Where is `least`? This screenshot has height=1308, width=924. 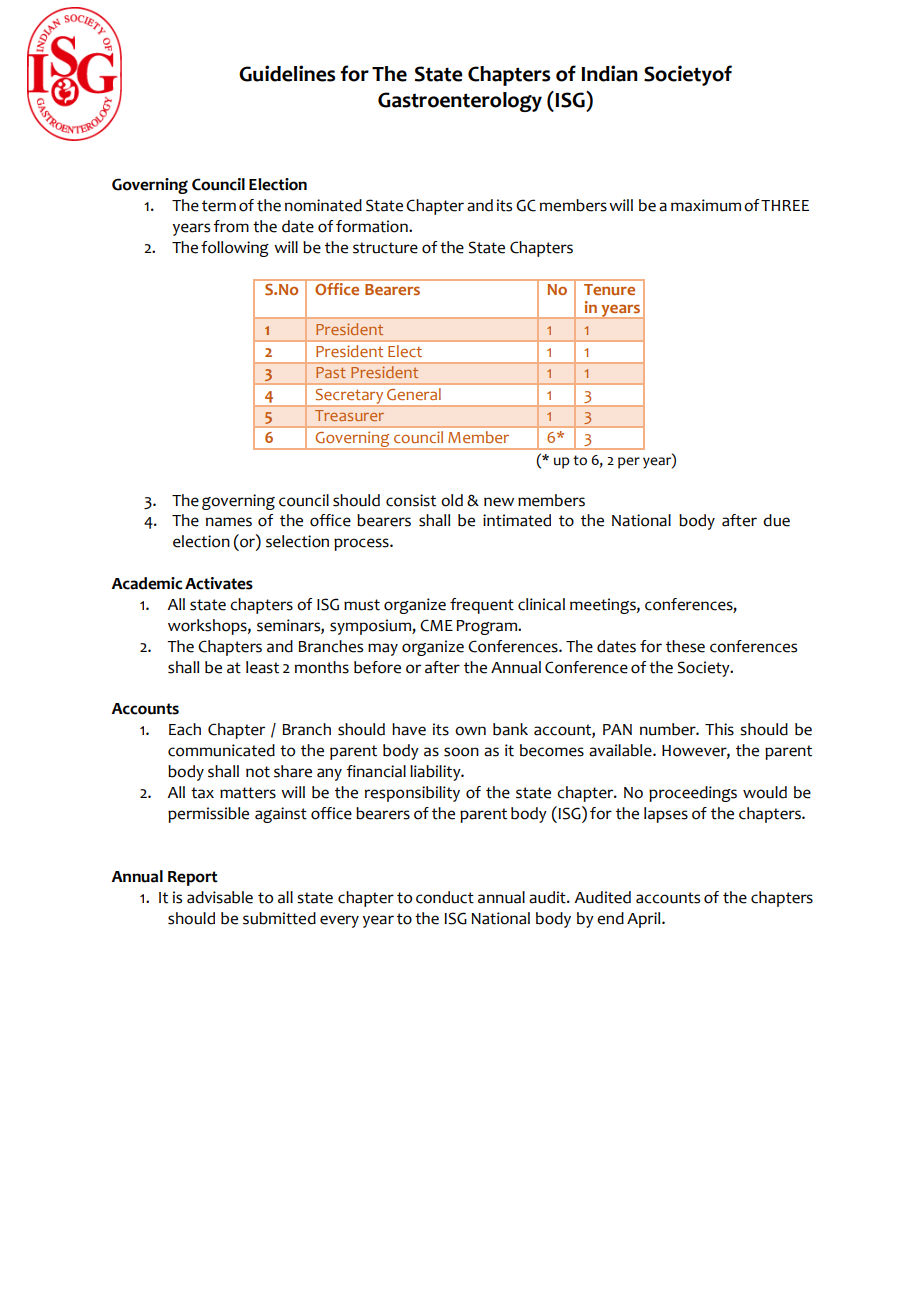
least is located at coordinates (262, 667).
